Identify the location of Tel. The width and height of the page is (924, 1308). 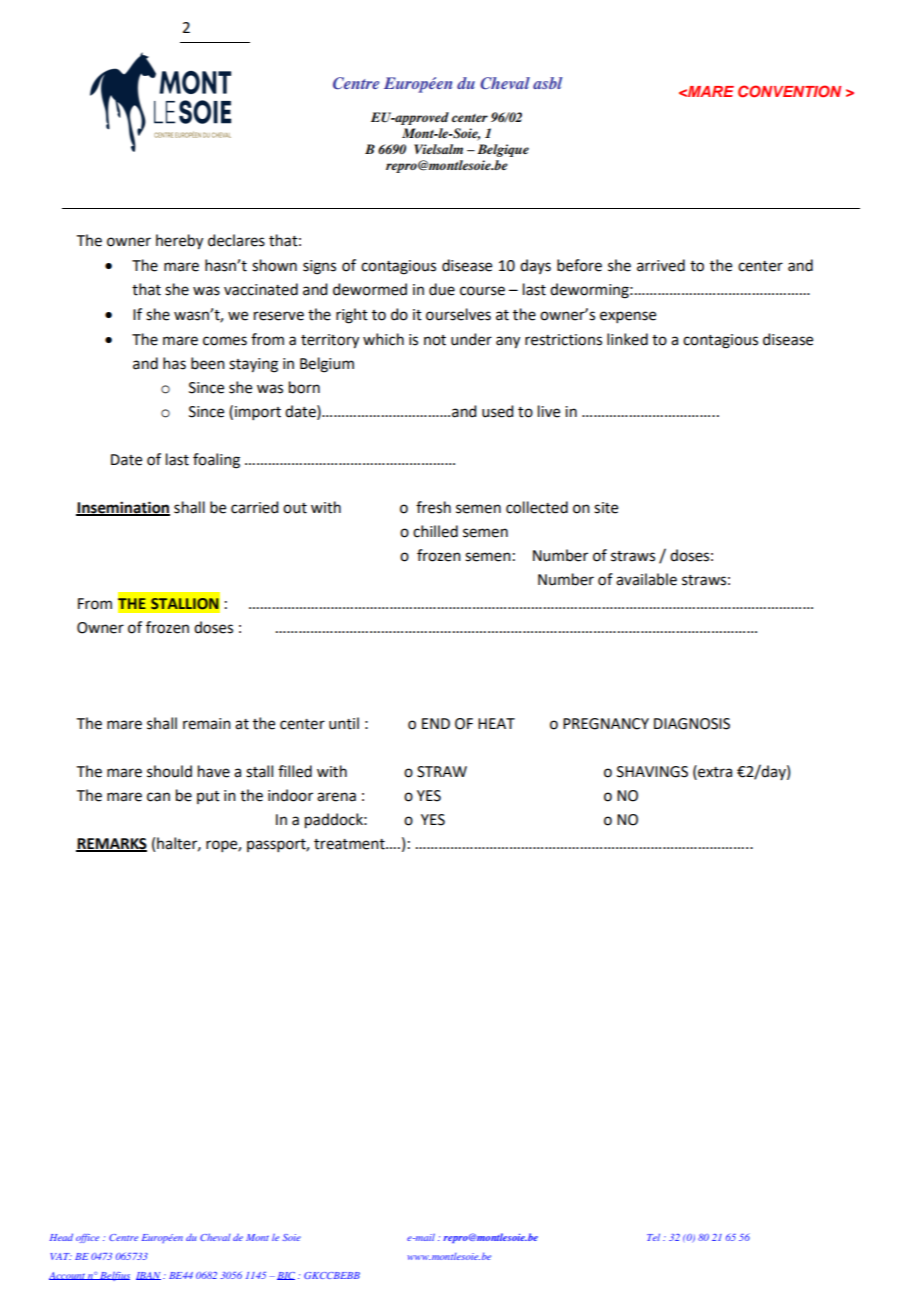
(653, 1237).
